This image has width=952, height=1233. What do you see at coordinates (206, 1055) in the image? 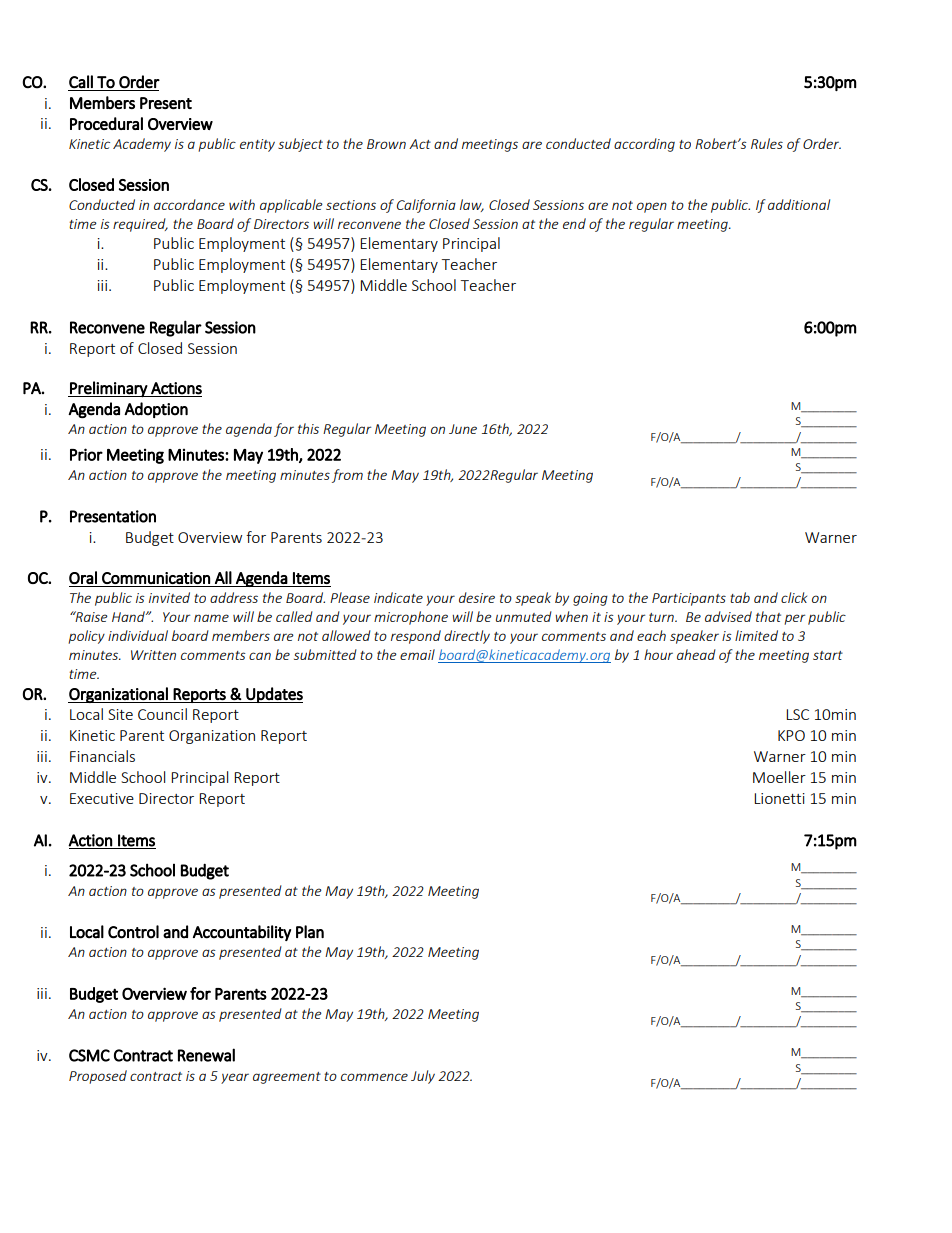
I see `Renewal` at bounding box center [206, 1055].
